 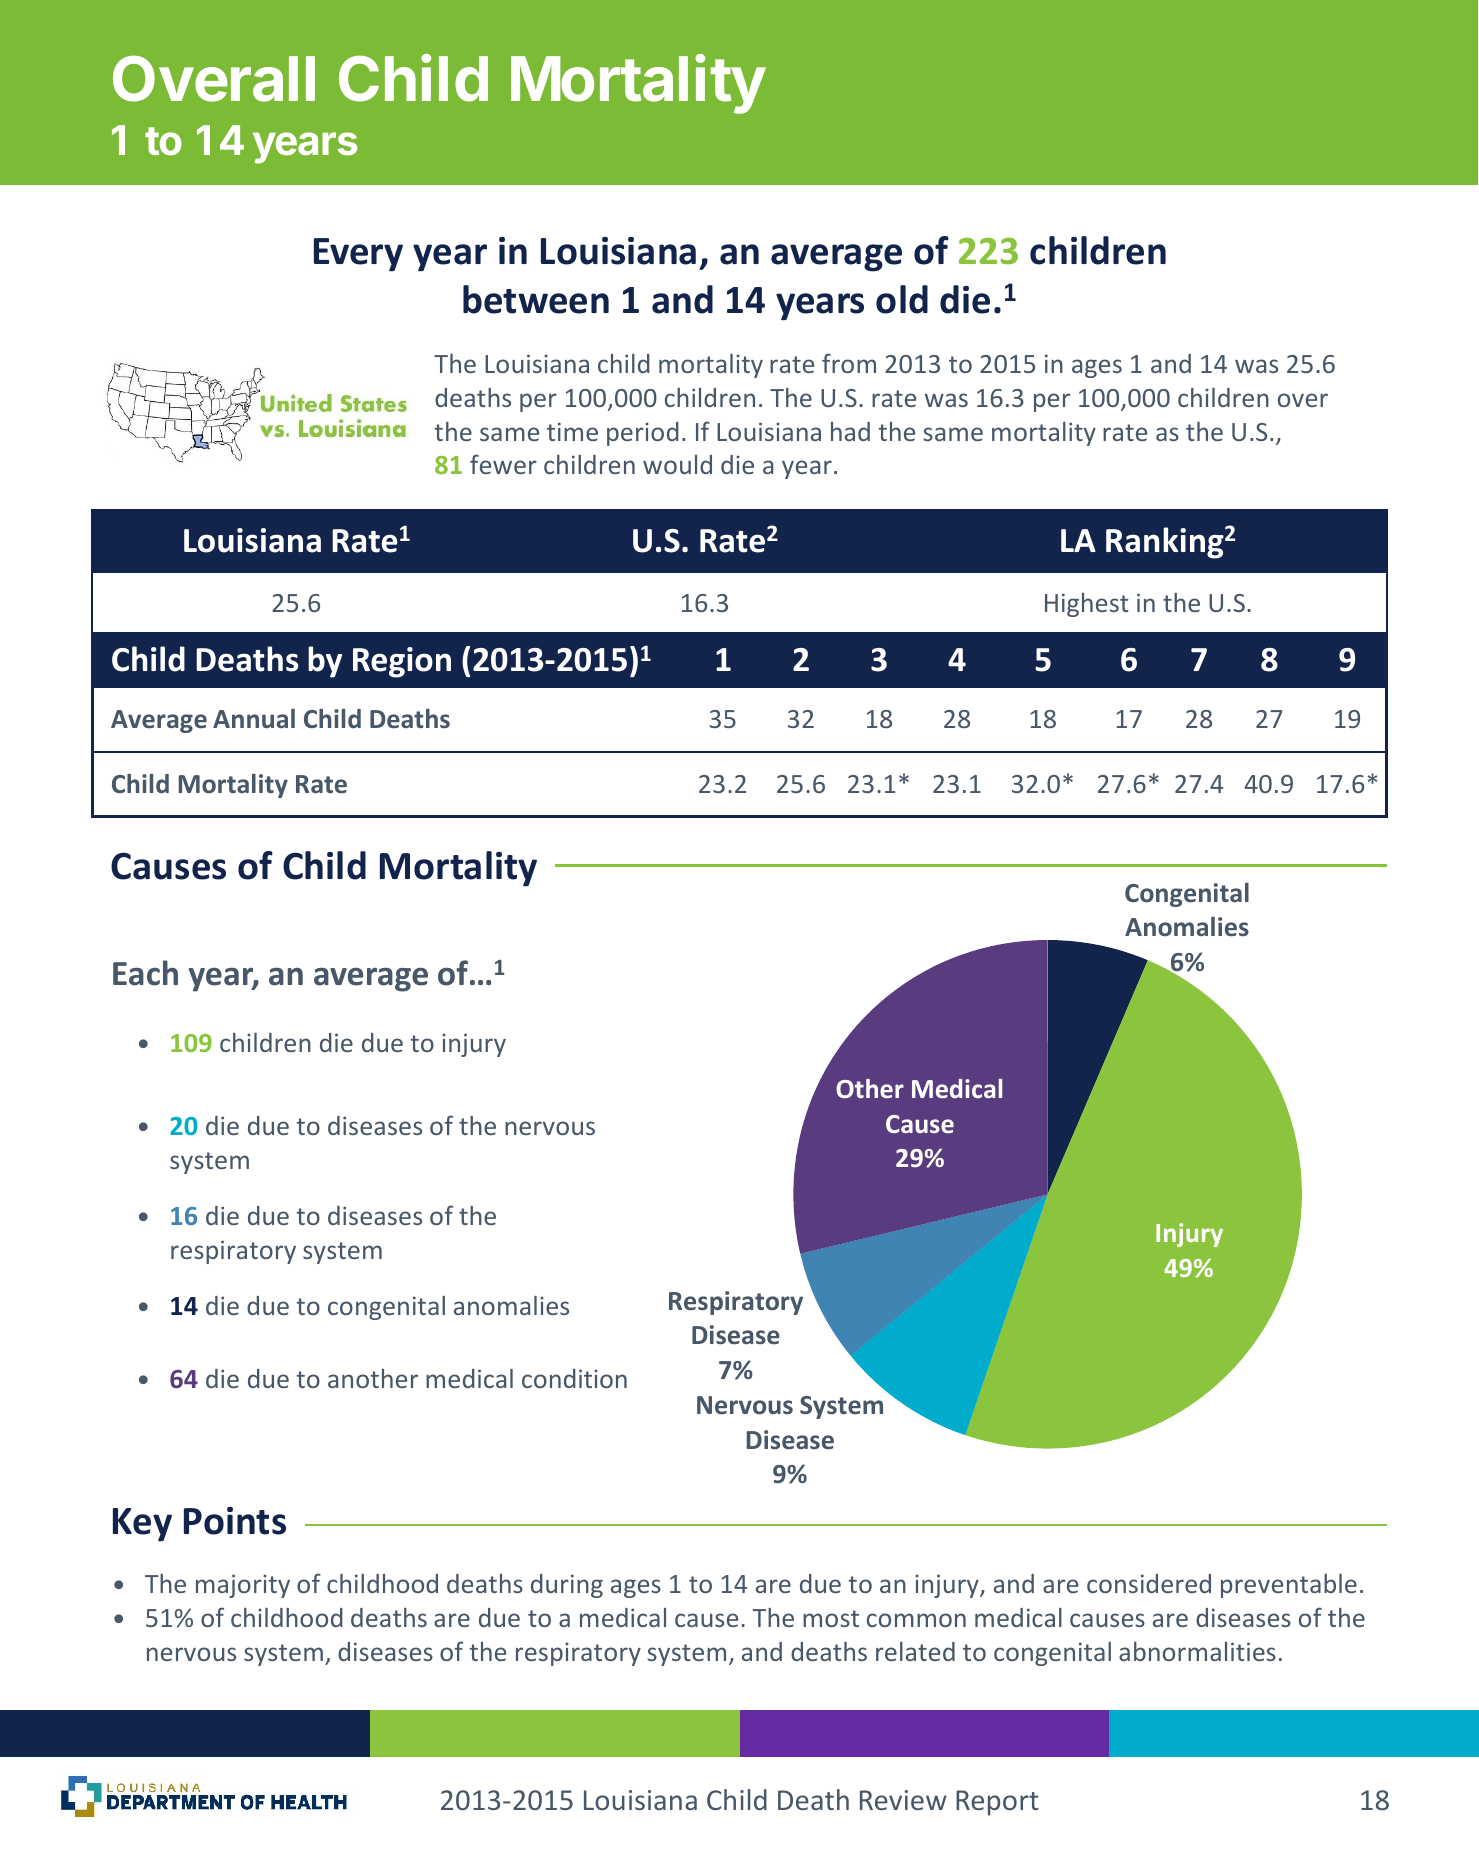 What do you see at coordinates (903, 1800) in the image?
I see `Review` at bounding box center [903, 1800].
